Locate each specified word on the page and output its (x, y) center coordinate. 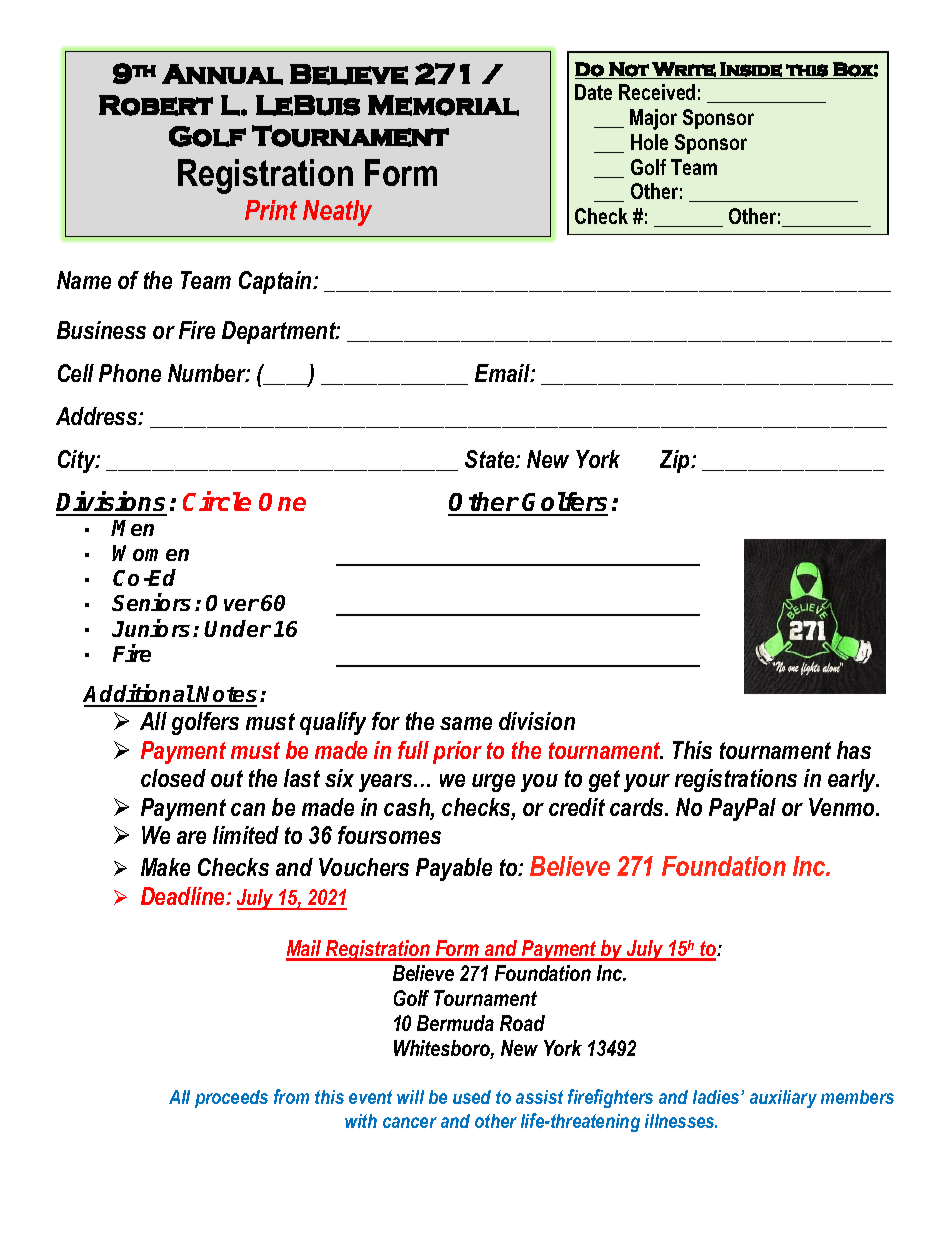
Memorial (443, 105)
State (491, 459)
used (472, 1097)
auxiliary (783, 1099)
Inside (751, 70)
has (854, 750)
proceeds (231, 1099)
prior (457, 752)
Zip (676, 461)
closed (173, 778)
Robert (156, 105)
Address (98, 416)
